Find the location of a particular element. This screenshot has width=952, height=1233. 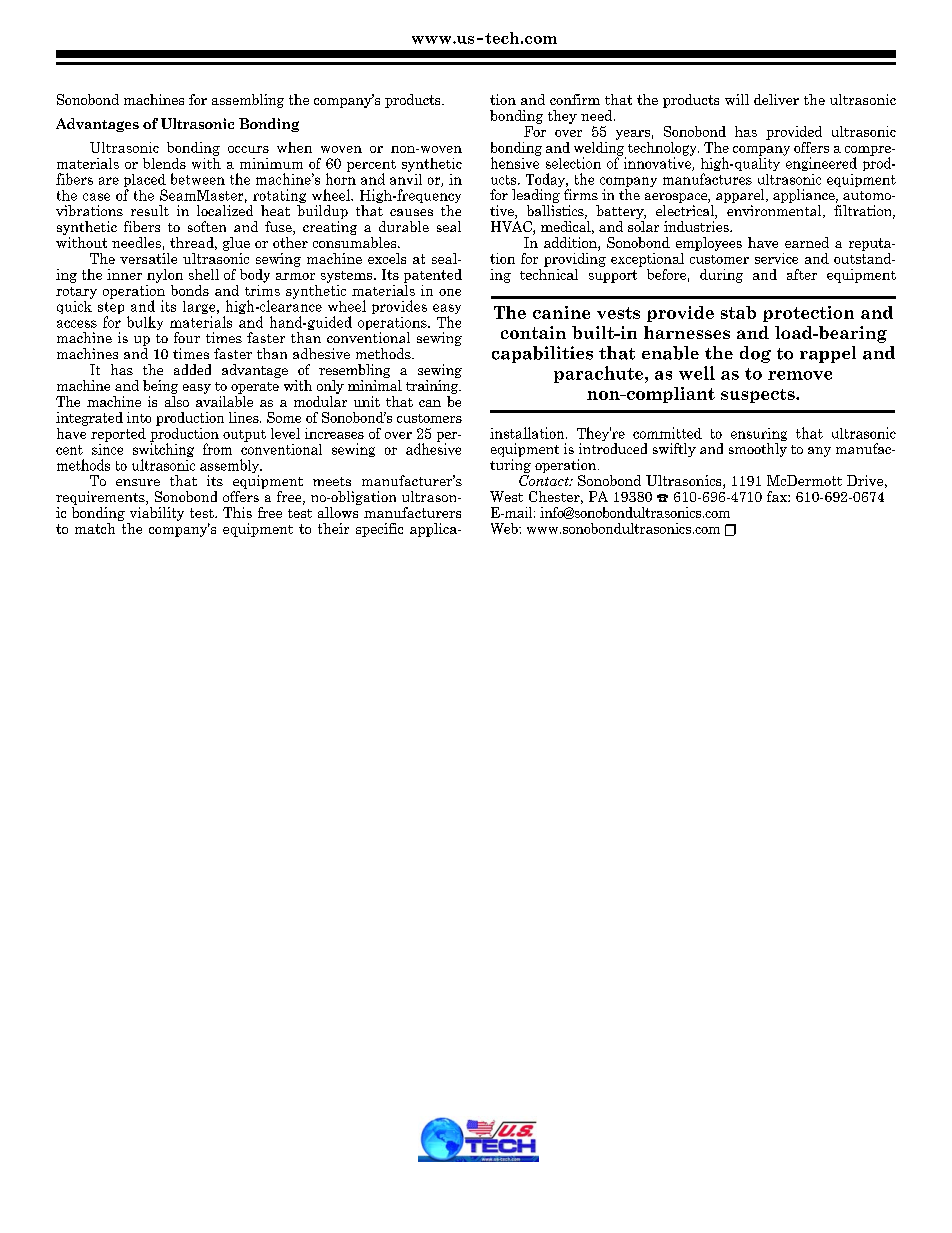

Web is located at coordinates (505, 528).
